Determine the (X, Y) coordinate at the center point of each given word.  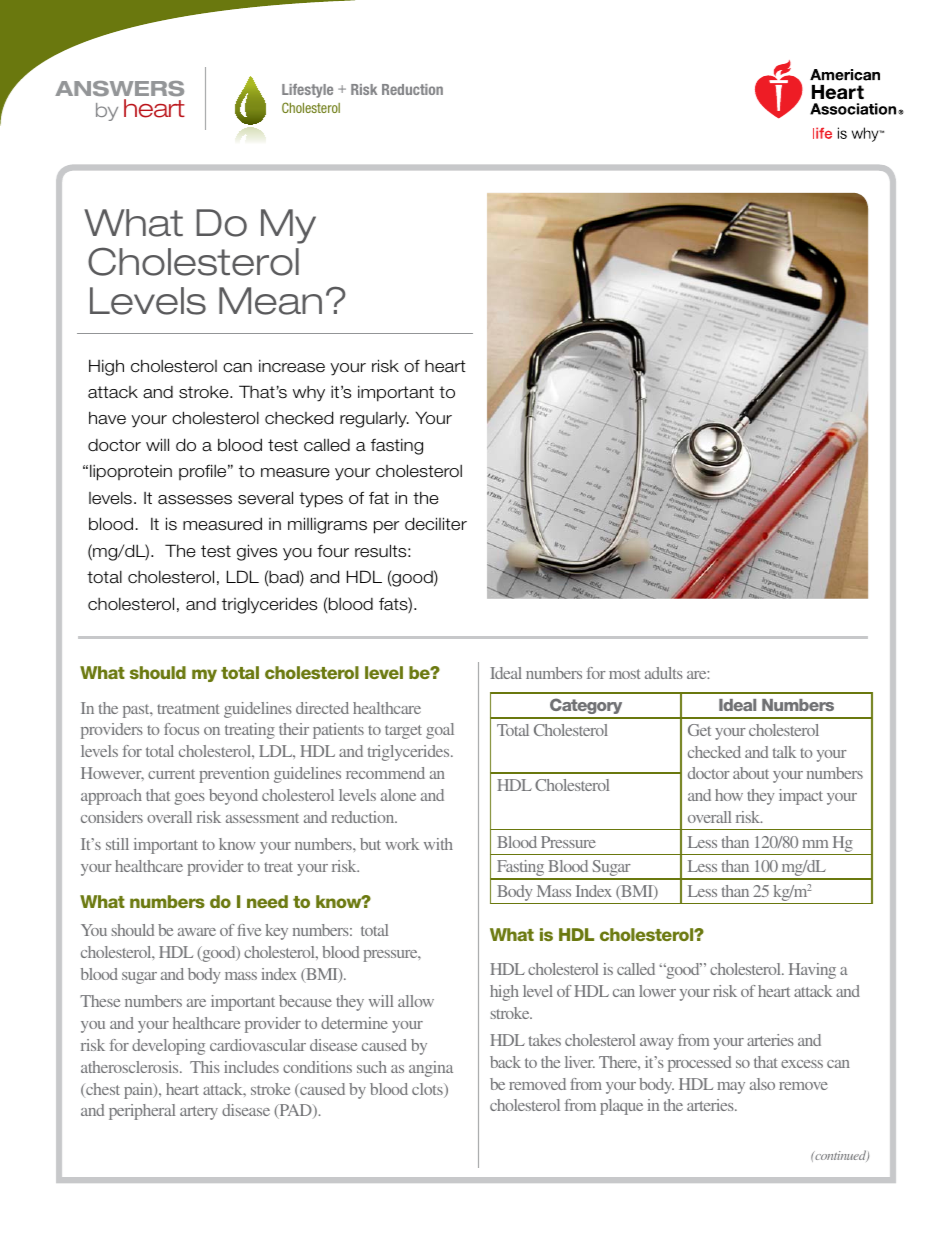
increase (292, 366)
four (333, 551)
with (438, 844)
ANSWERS (119, 88)
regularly (374, 419)
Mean (270, 301)
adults (664, 673)
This (205, 1067)
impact (801, 797)
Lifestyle (307, 91)
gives (257, 552)
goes (189, 799)
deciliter (436, 524)
